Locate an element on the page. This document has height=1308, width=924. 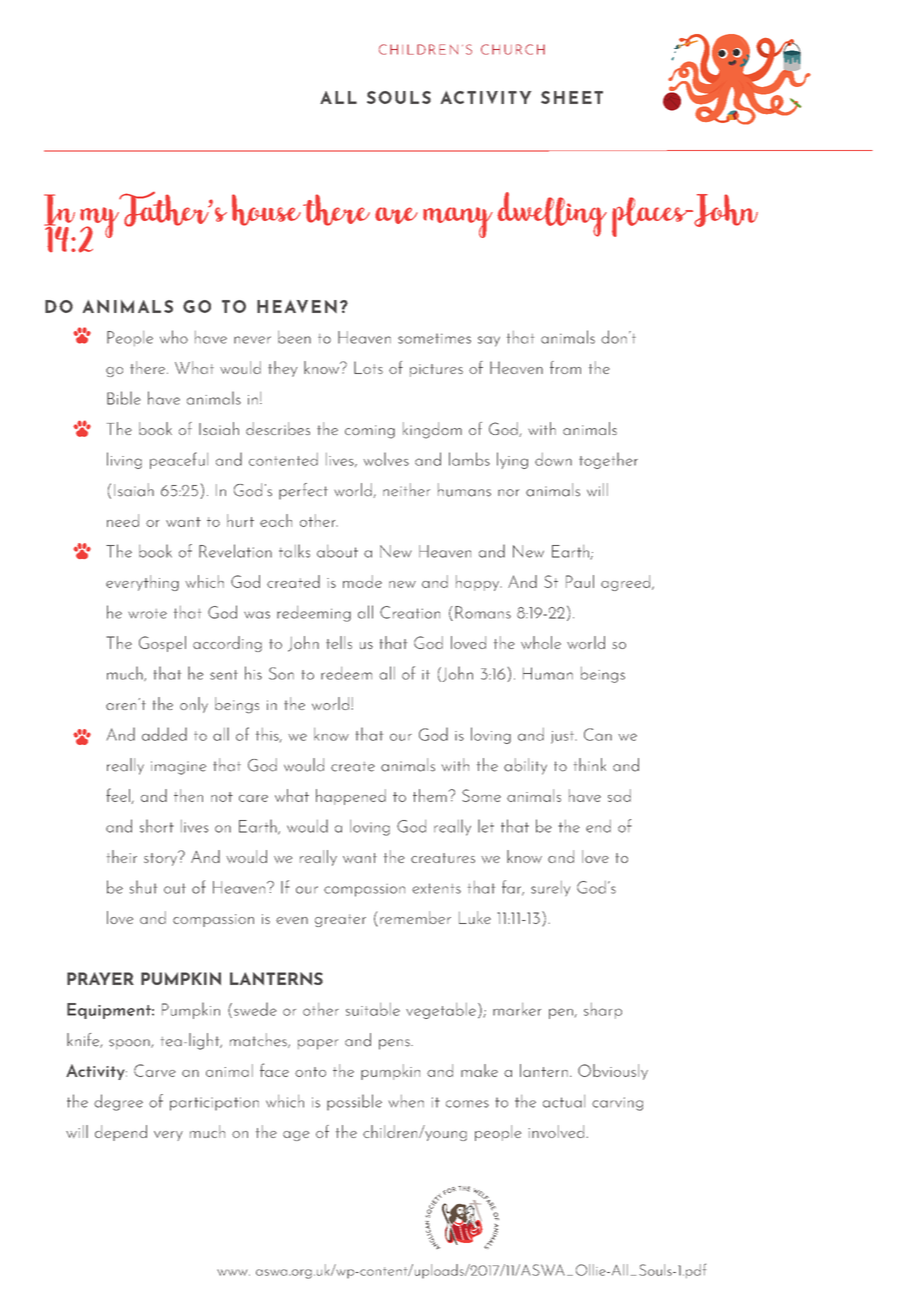
about is located at coordinates (337, 551).
